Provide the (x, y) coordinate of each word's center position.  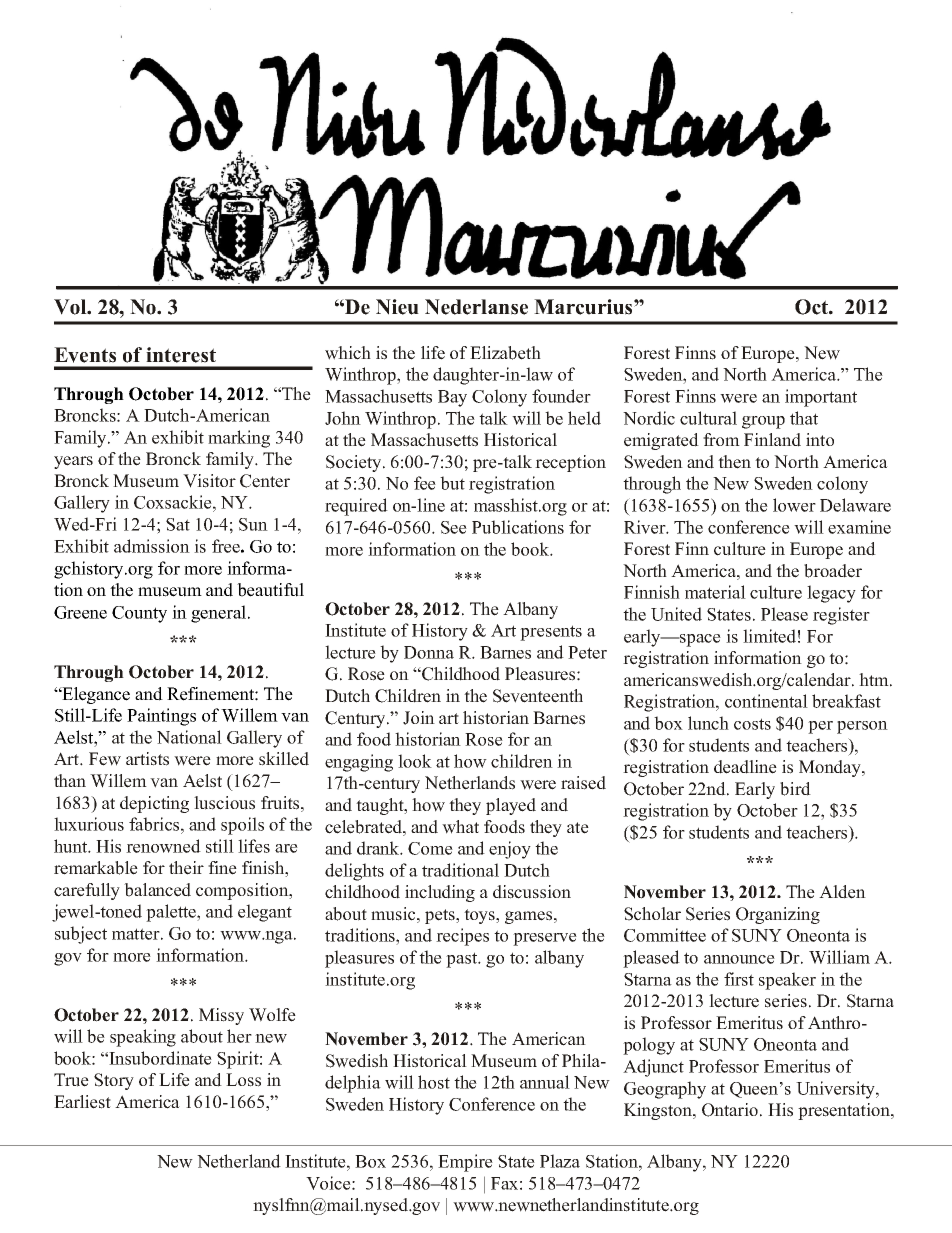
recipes (462, 937)
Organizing (778, 915)
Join (419, 718)
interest (181, 355)
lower (794, 505)
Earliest (82, 1102)
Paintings (161, 717)
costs (752, 724)
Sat (178, 524)
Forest (647, 353)
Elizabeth (505, 353)
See (454, 527)
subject (81, 935)
